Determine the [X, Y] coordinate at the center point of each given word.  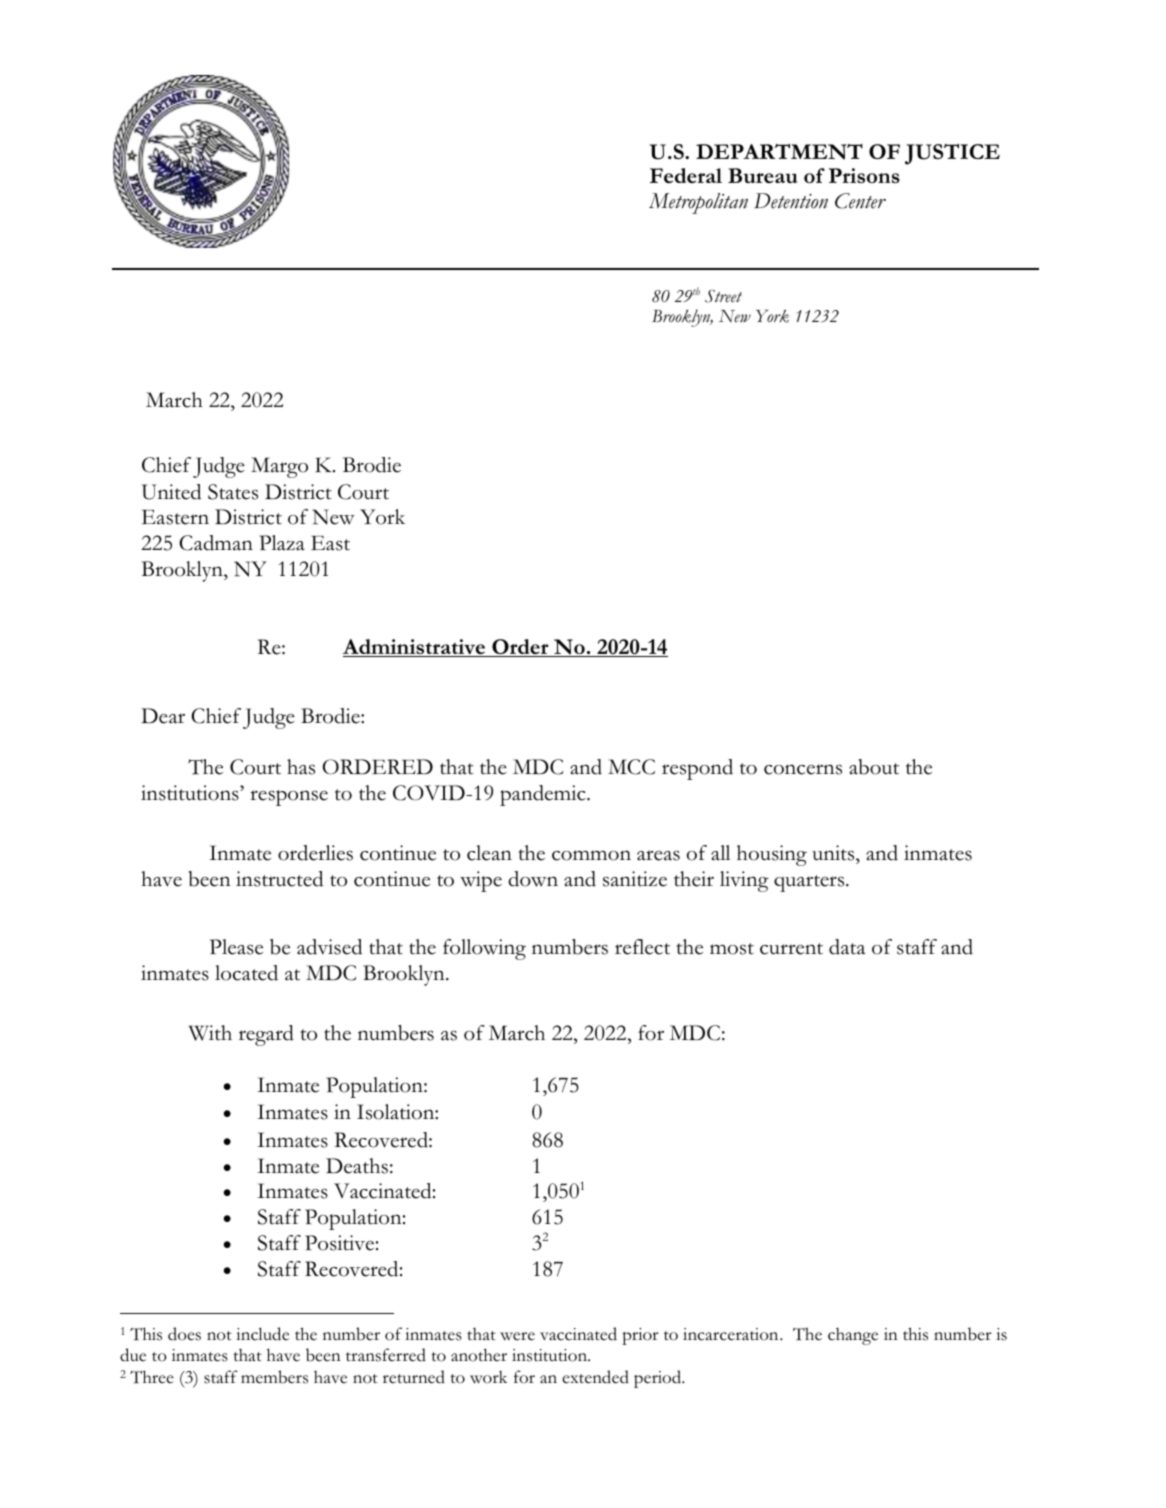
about [874, 767]
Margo [279, 467]
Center [860, 201]
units [834, 853]
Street [723, 296]
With [210, 1033]
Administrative [415, 648]
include [262, 1334]
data [847, 947]
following [484, 949]
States [233, 492]
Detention [791, 201]
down [533, 879]
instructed [279, 879]
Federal [686, 175]
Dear [163, 716]
